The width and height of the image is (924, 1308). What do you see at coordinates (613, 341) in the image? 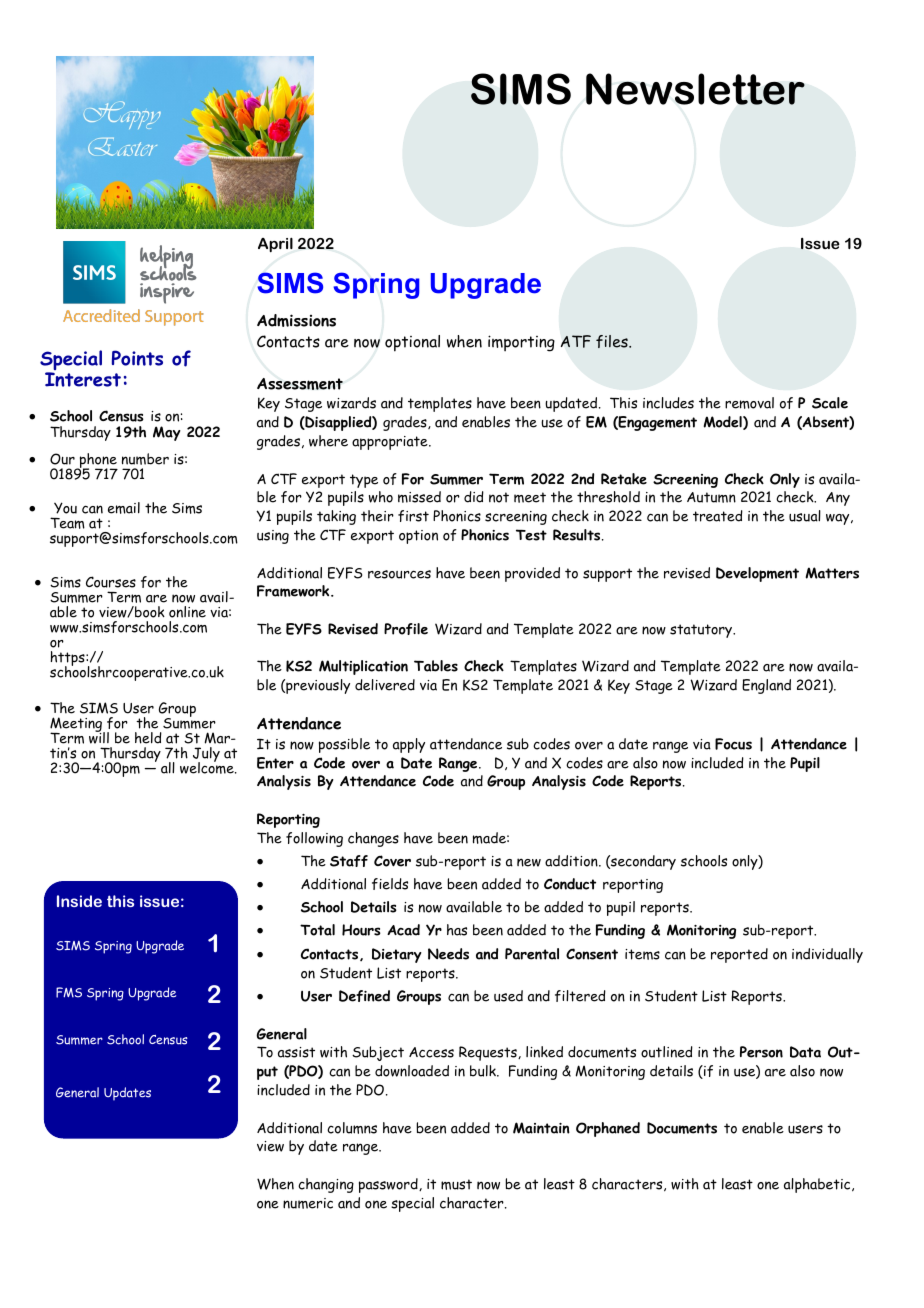
I see `files` at bounding box center [613, 341].
